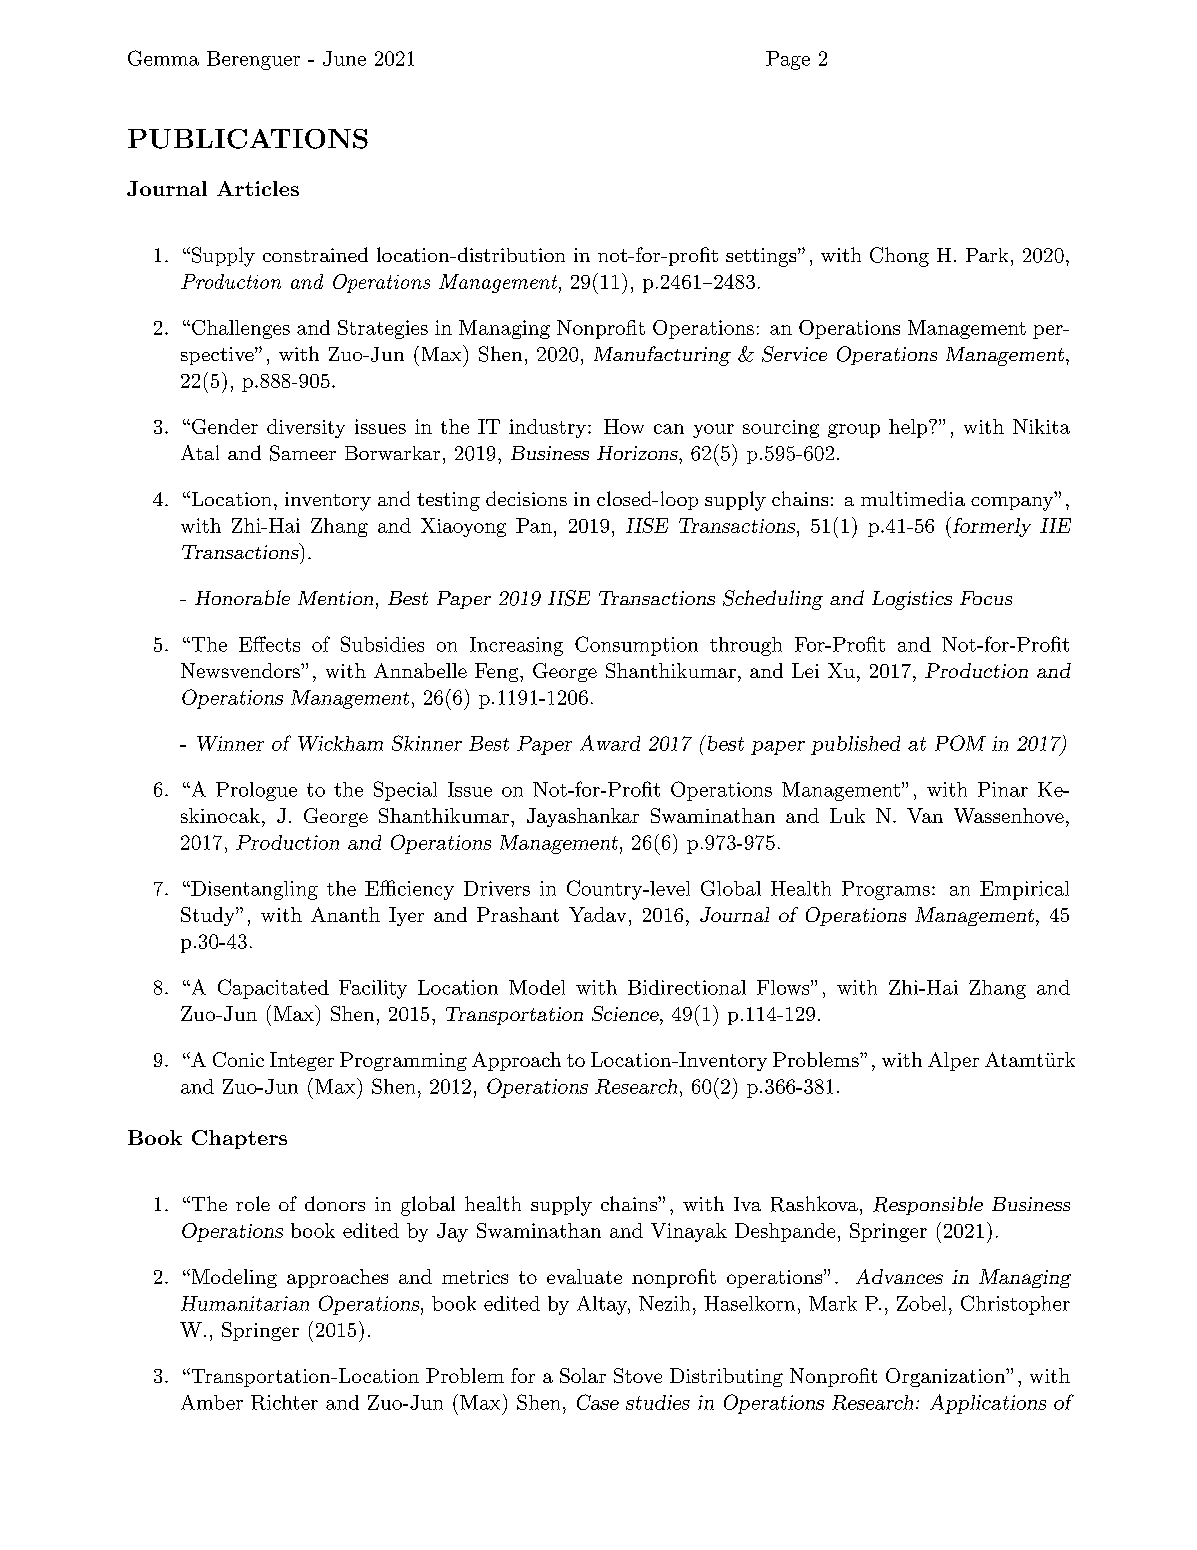  I want to click on Science, so click(626, 1013).
